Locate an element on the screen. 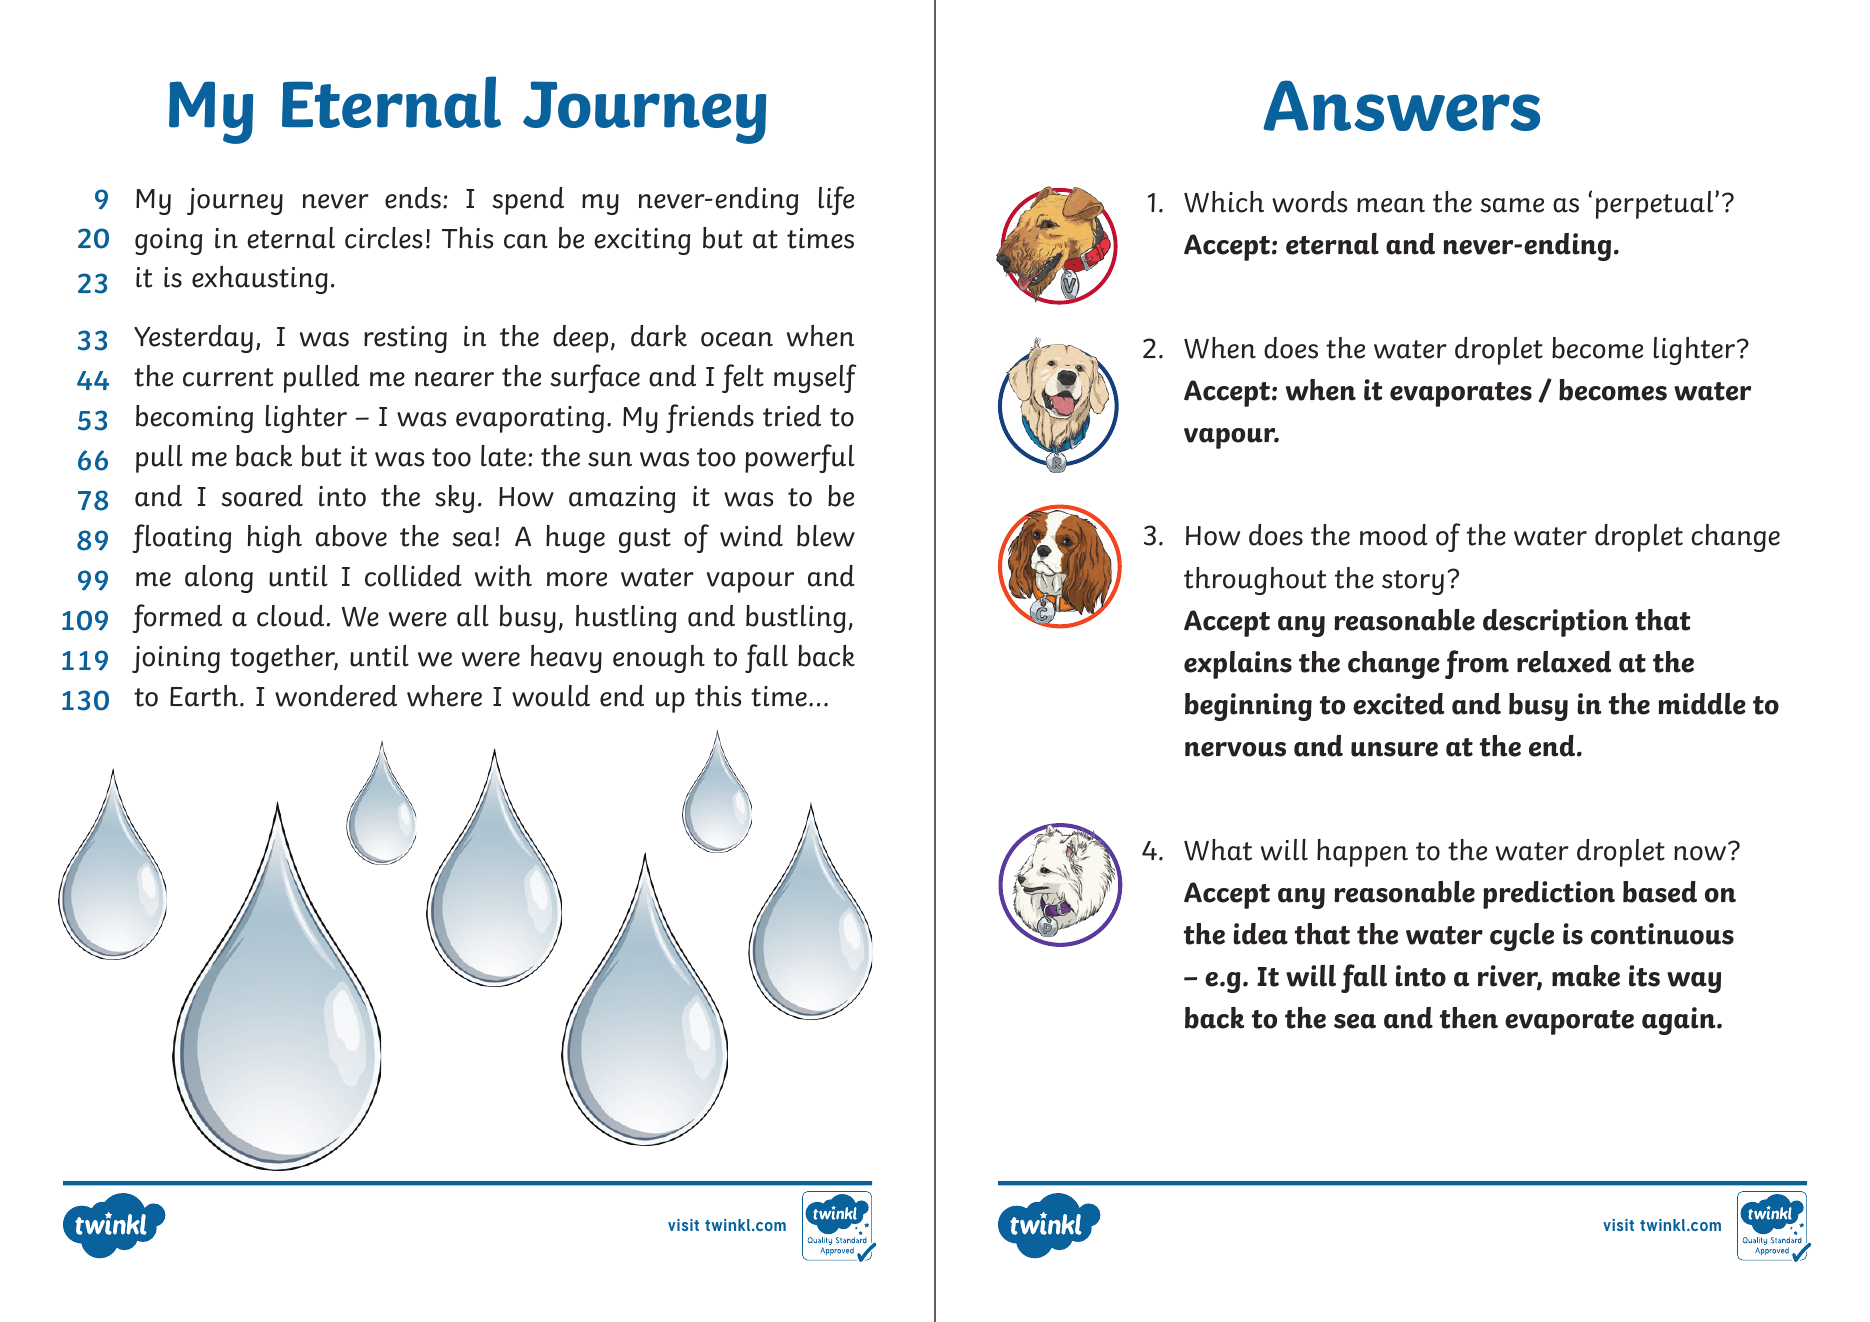 This screenshot has height=1322, width=1870. becoming is located at coordinates (194, 419).
